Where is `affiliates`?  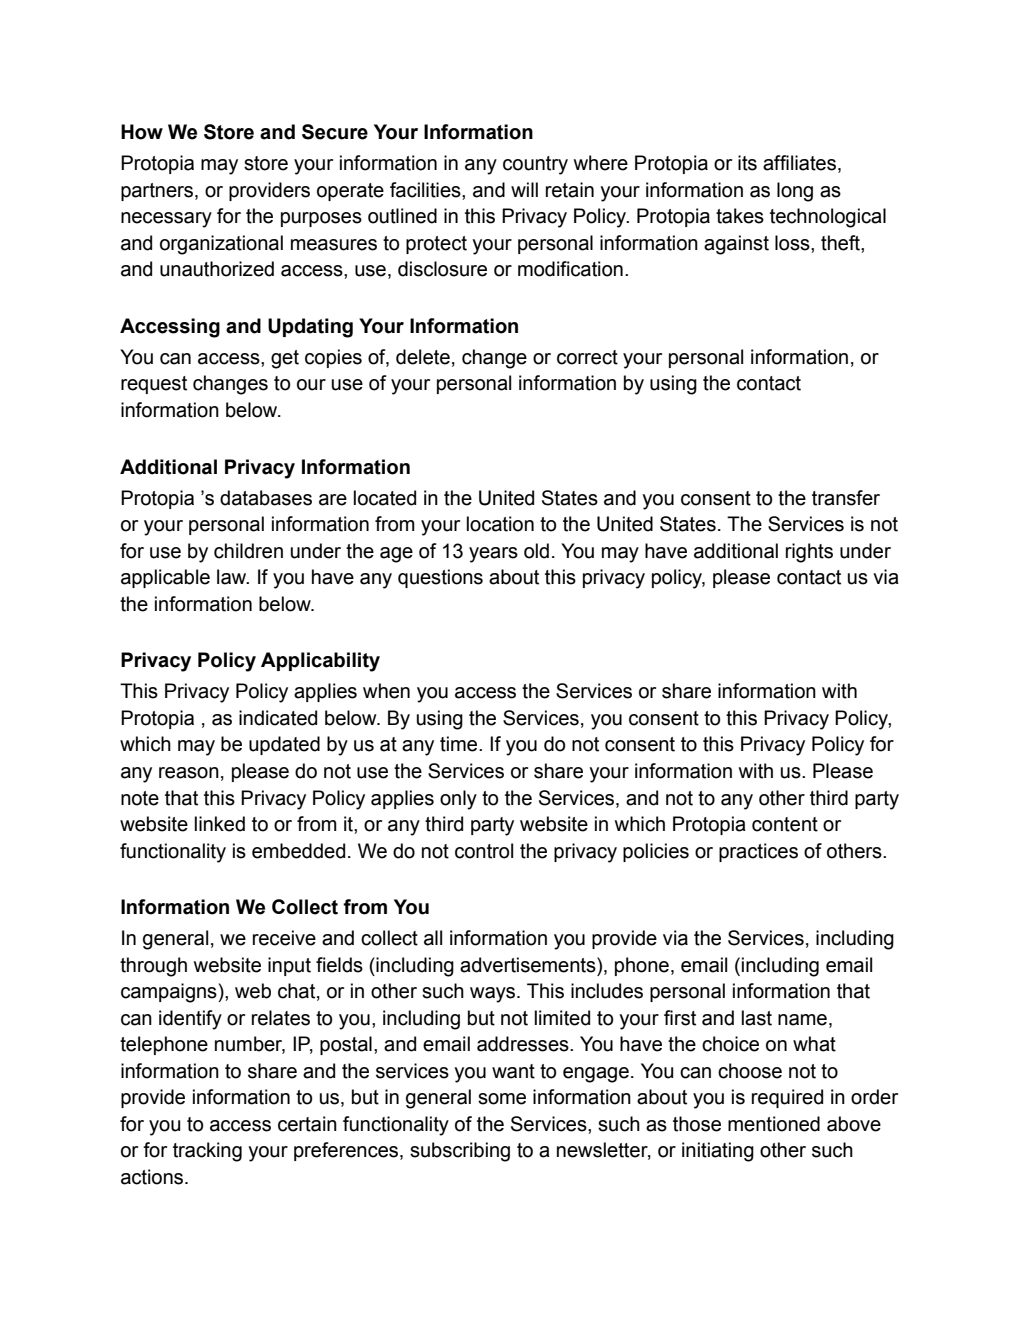
affiliates is located at coordinates (801, 164).
